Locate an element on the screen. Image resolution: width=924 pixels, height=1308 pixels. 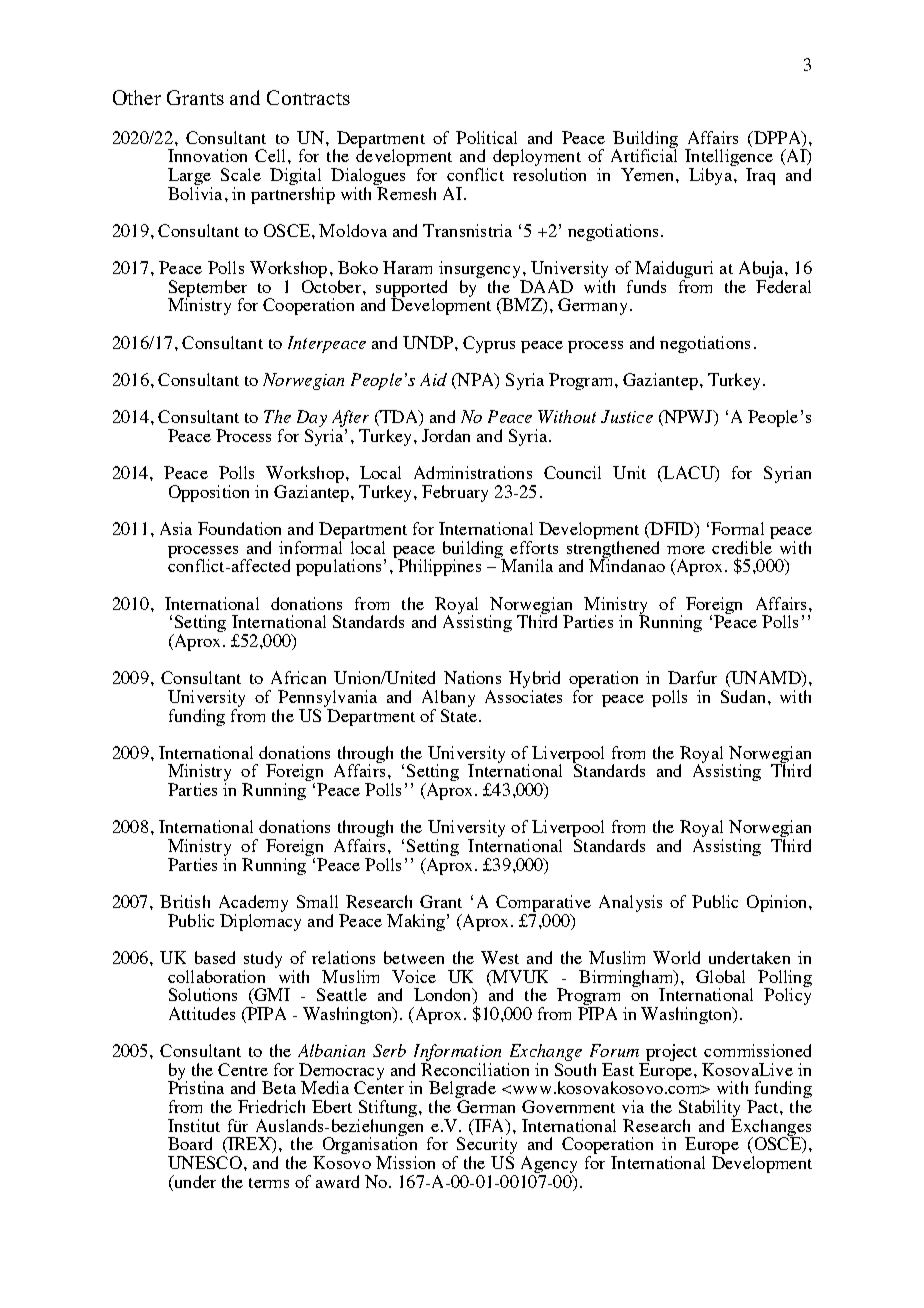
Opinion is located at coordinates (778, 903).
